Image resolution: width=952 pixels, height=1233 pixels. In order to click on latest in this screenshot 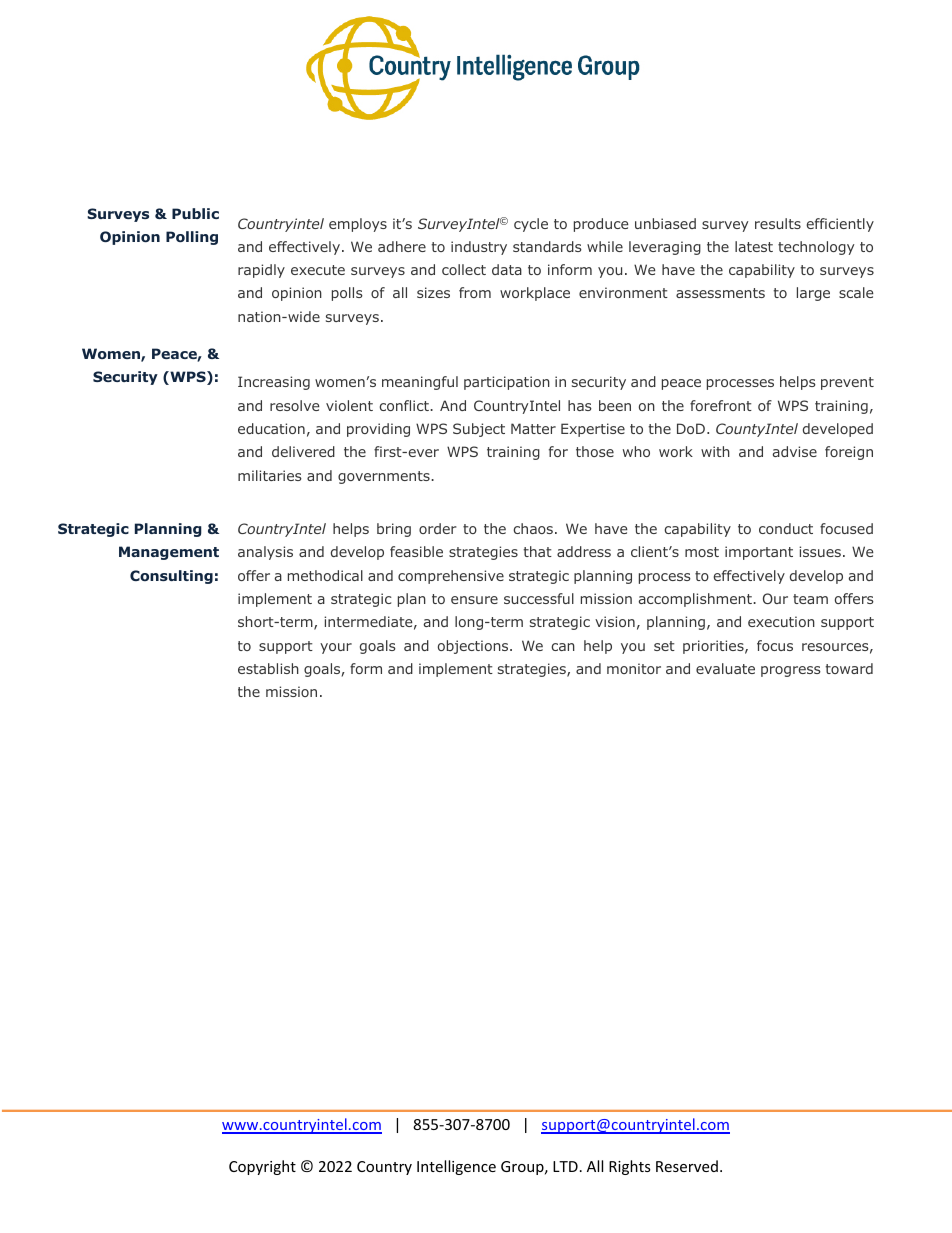, I will do `click(754, 246)`.
